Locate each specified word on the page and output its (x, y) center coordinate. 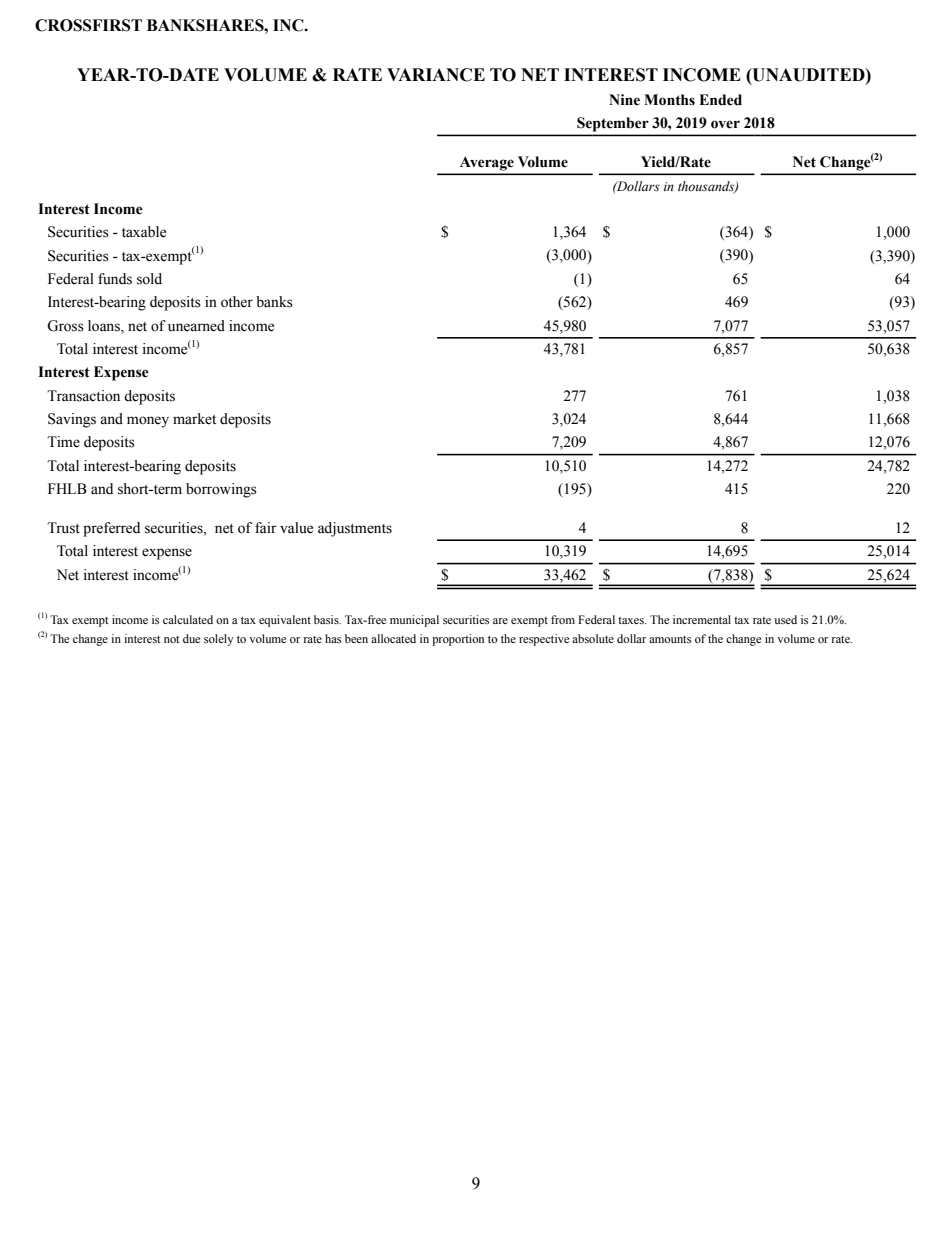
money (148, 422)
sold (149, 279)
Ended (720, 100)
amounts (670, 639)
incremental (702, 619)
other (237, 302)
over (725, 124)
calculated (188, 619)
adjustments (355, 529)
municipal (414, 621)
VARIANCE (436, 75)
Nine (624, 100)
